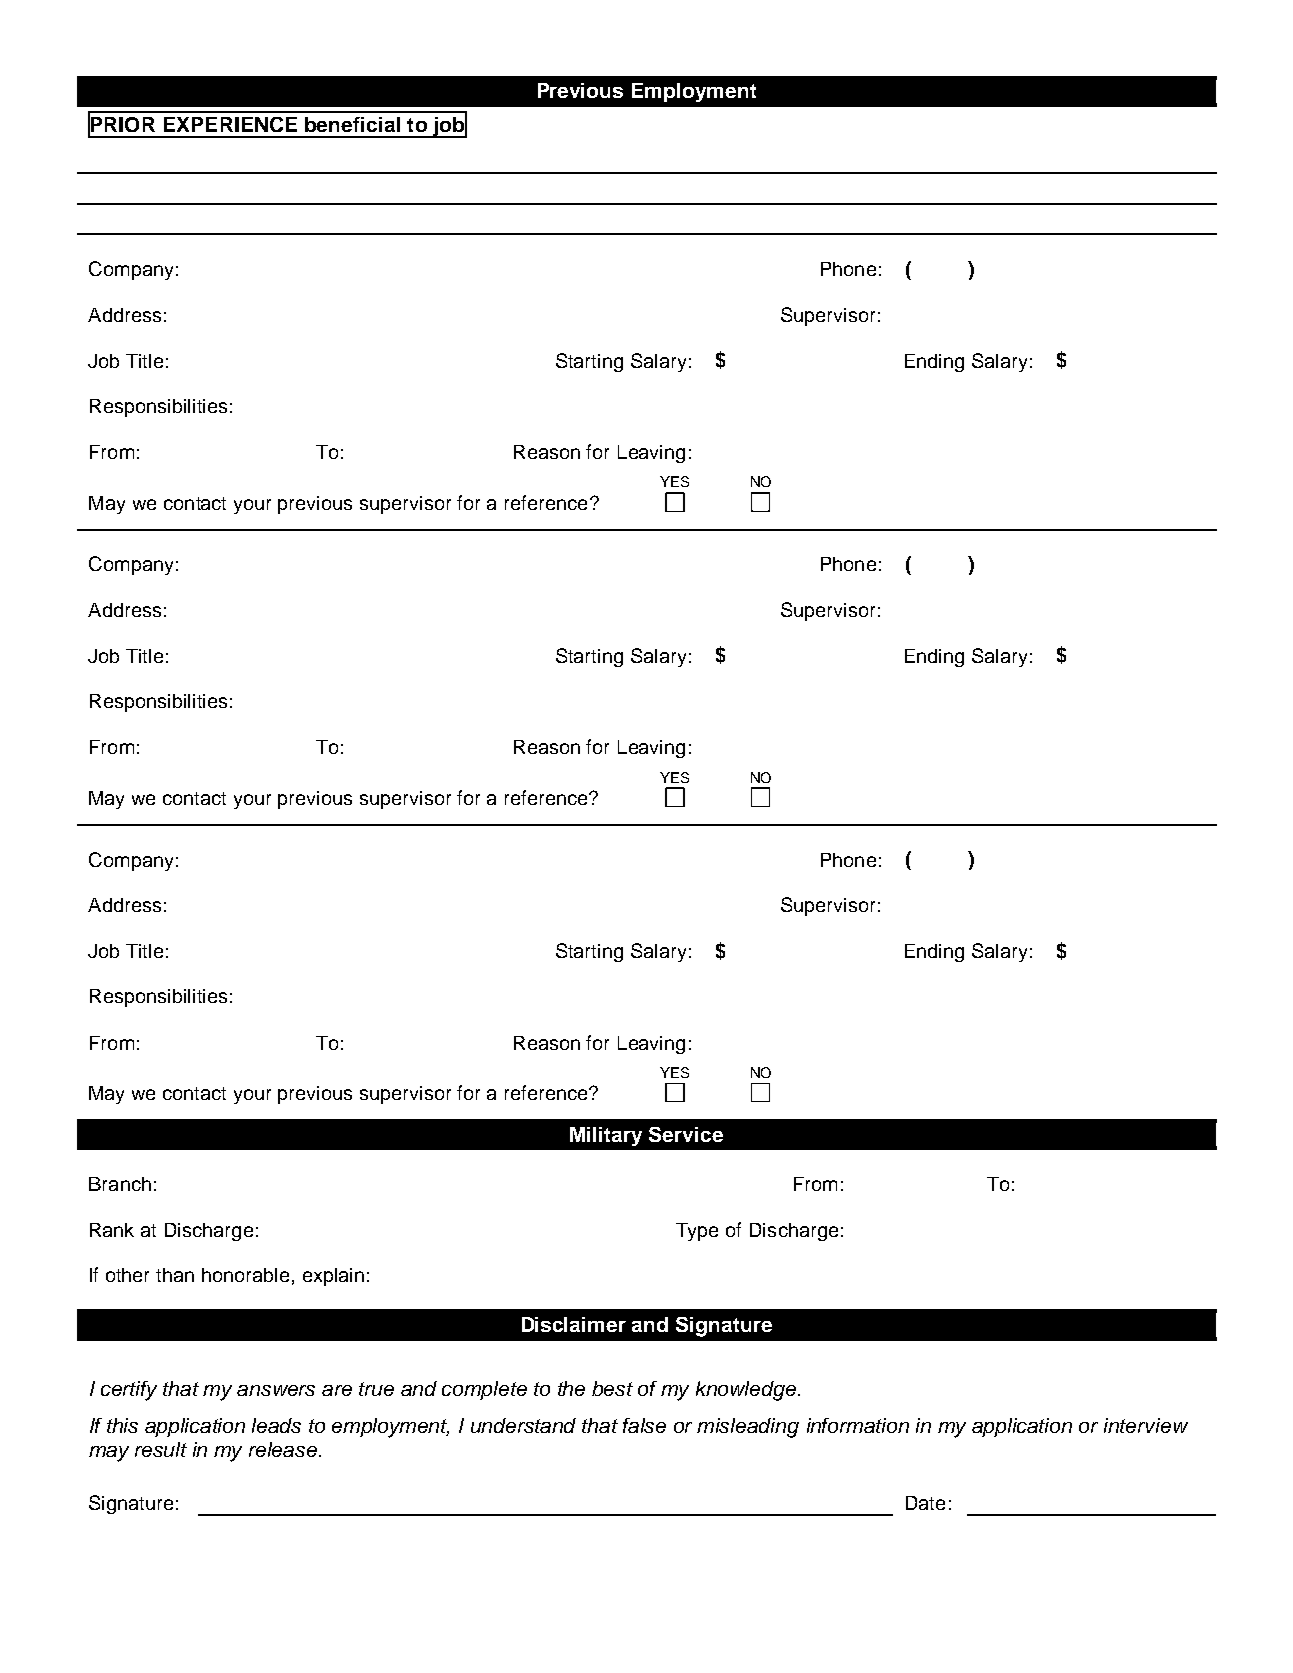  What do you see at coordinates (112, 1230) in the screenshot?
I see `Rank` at bounding box center [112, 1230].
